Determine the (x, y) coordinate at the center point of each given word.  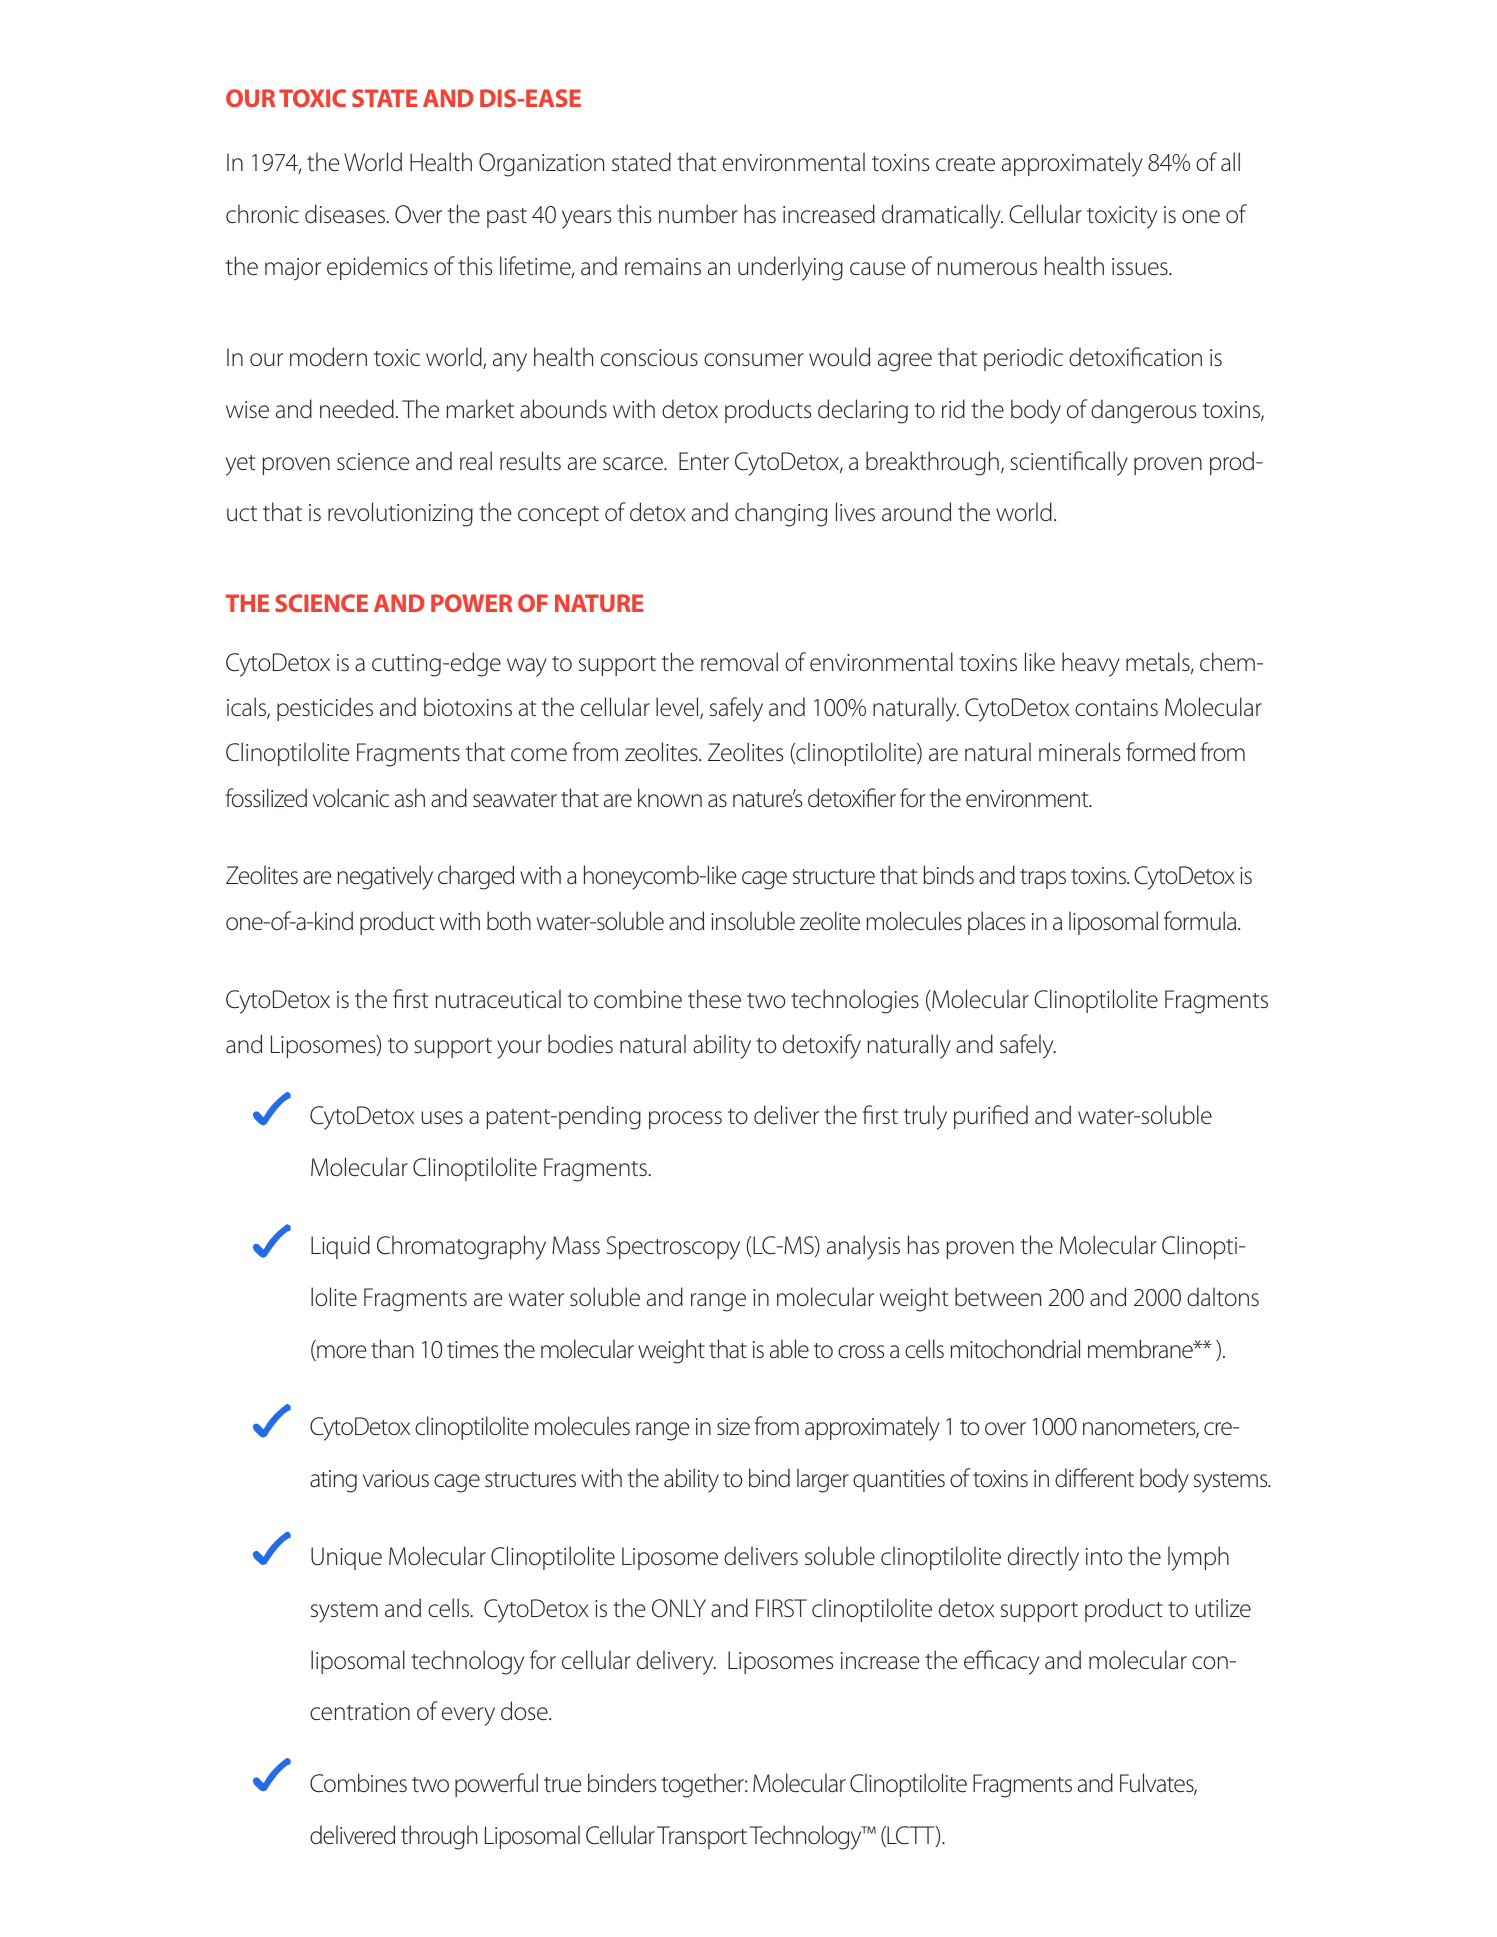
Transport (702, 1837)
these (714, 999)
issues (1141, 267)
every (468, 1716)
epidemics (377, 268)
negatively (385, 877)
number (698, 214)
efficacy (1001, 1662)
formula (1201, 921)
